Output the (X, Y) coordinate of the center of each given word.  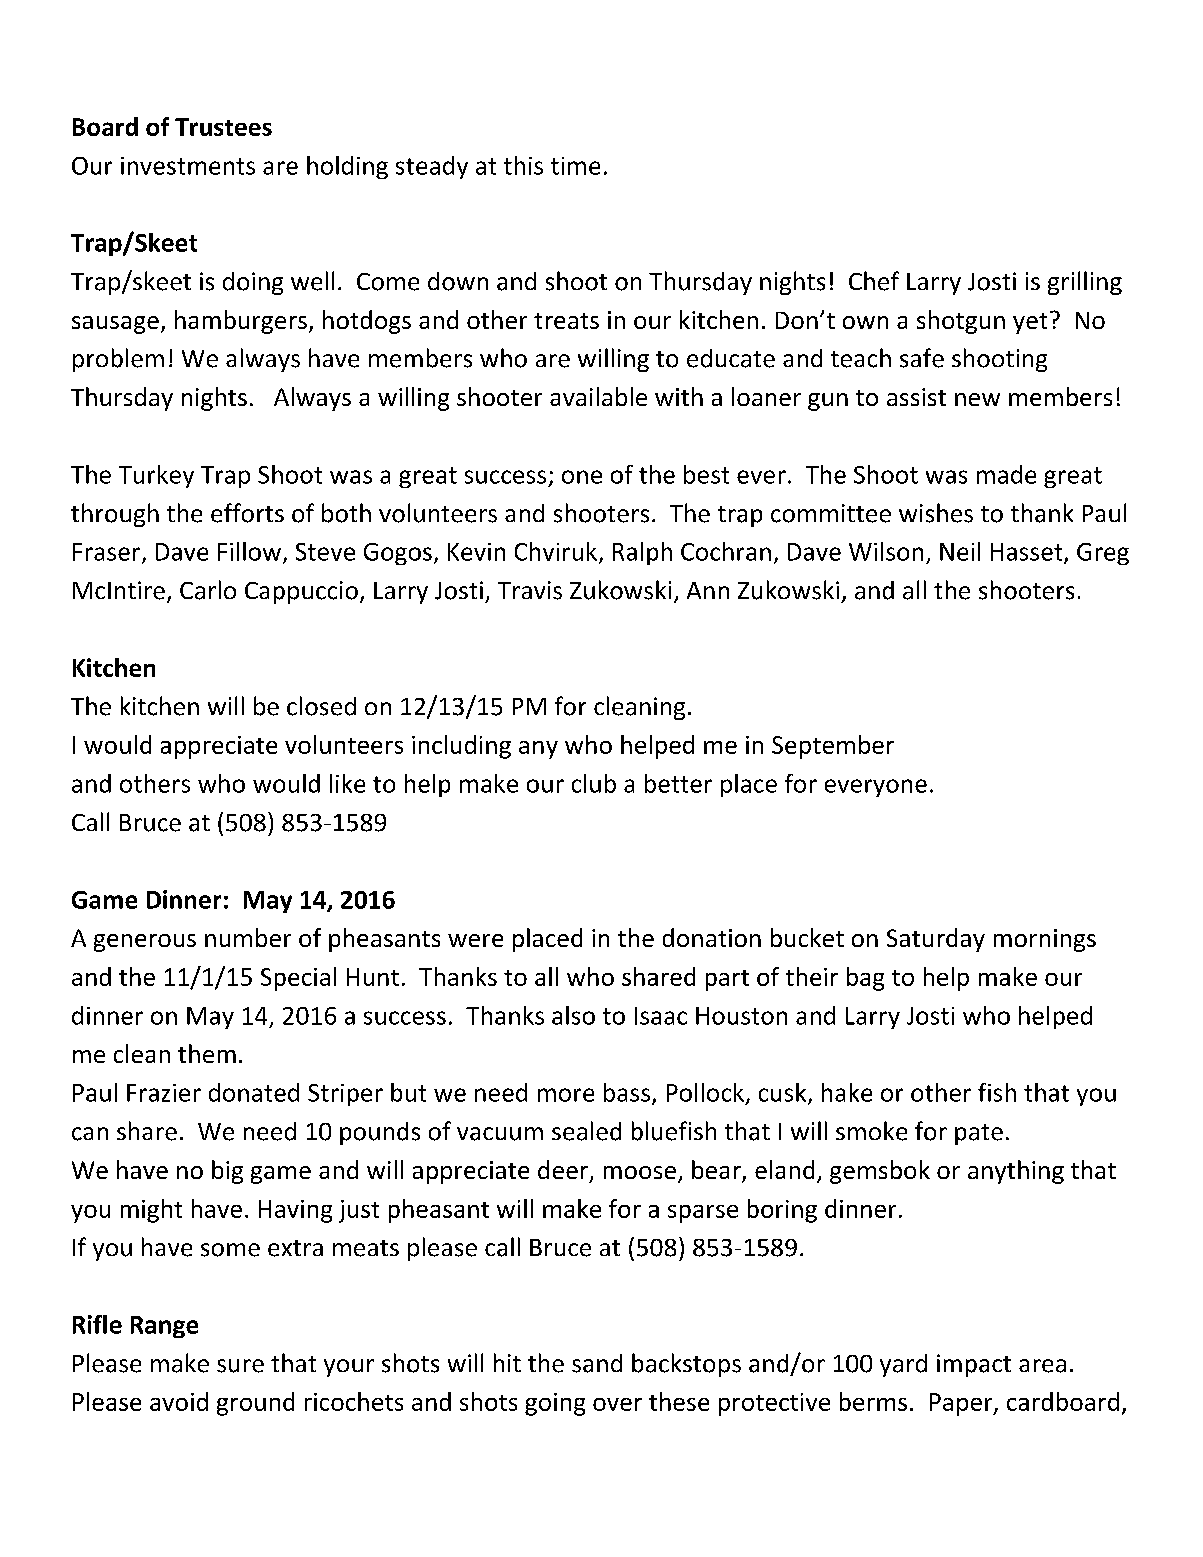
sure (240, 1366)
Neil (960, 551)
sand (597, 1363)
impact (974, 1365)
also (573, 1015)
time (575, 166)
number (248, 937)
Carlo (208, 590)
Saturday (936, 940)
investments (188, 166)
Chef (874, 281)
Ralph (642, 553)
